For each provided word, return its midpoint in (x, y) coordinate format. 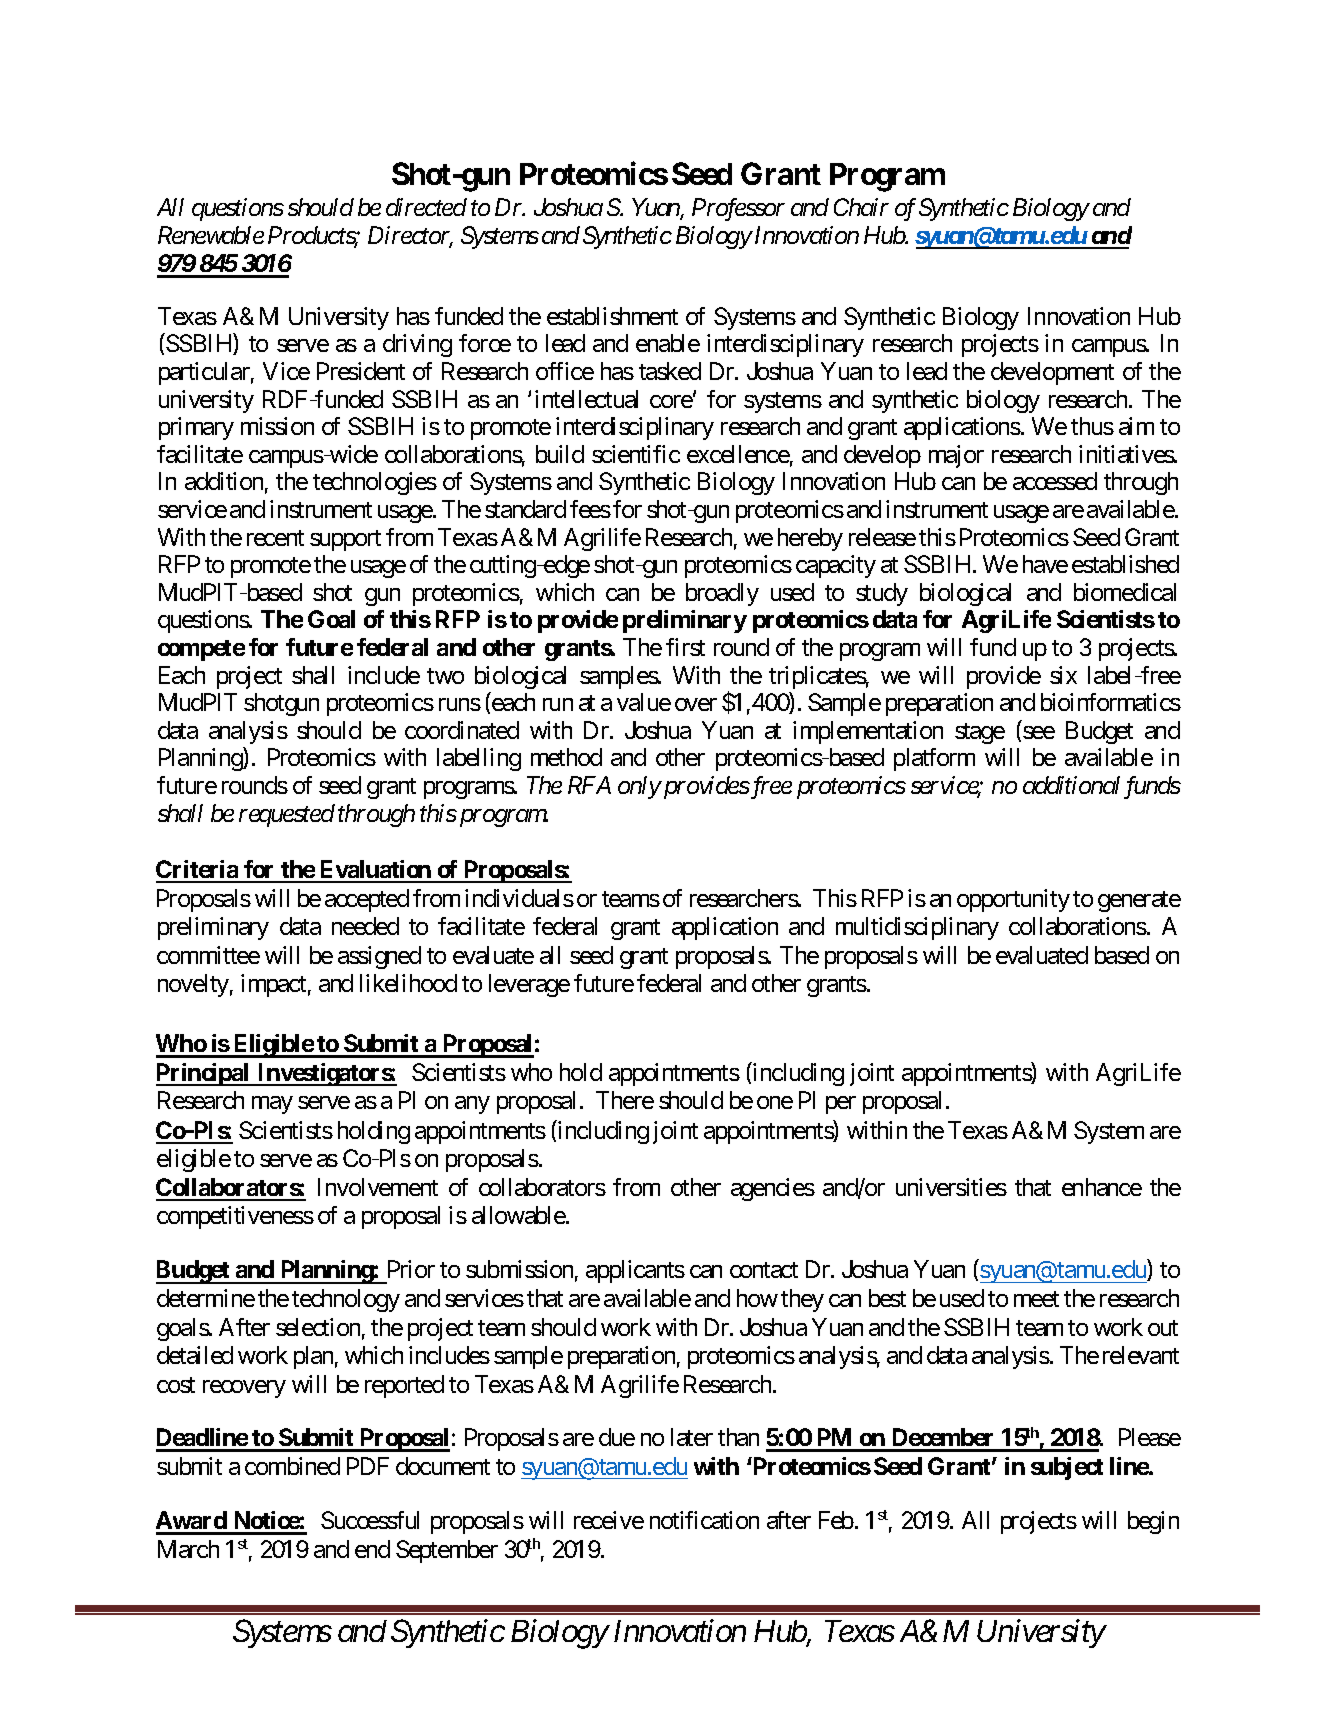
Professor (738, 209)
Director (410, 236)
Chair (861, 207)
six (1063, 675)
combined (292, 1466)
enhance (1102, 1187)
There (625, 1100)
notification (704, 1520)
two (445, 676)
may (272, 1105)
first (685, 647)
